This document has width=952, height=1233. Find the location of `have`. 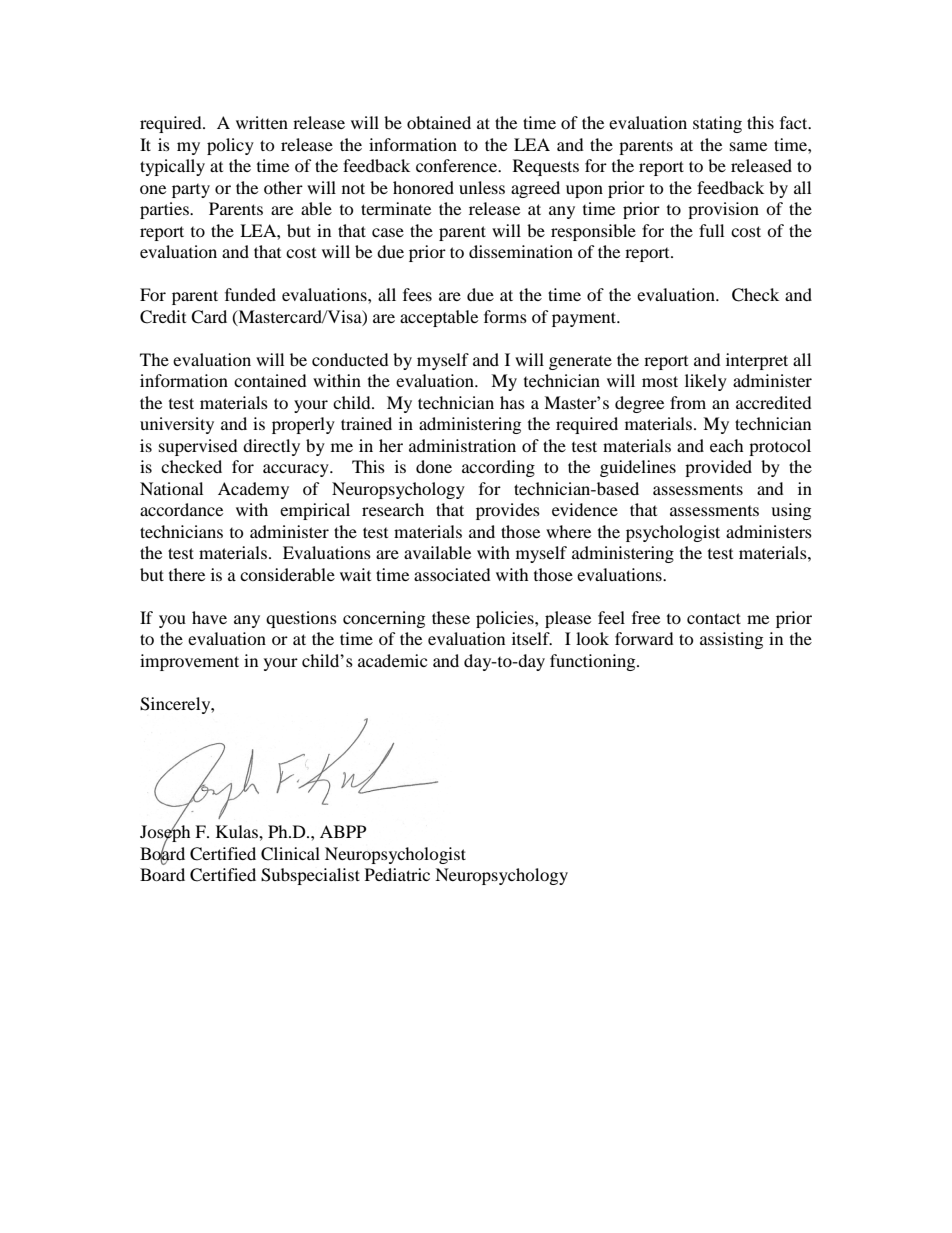

have is located at coordinates (209, 617).
